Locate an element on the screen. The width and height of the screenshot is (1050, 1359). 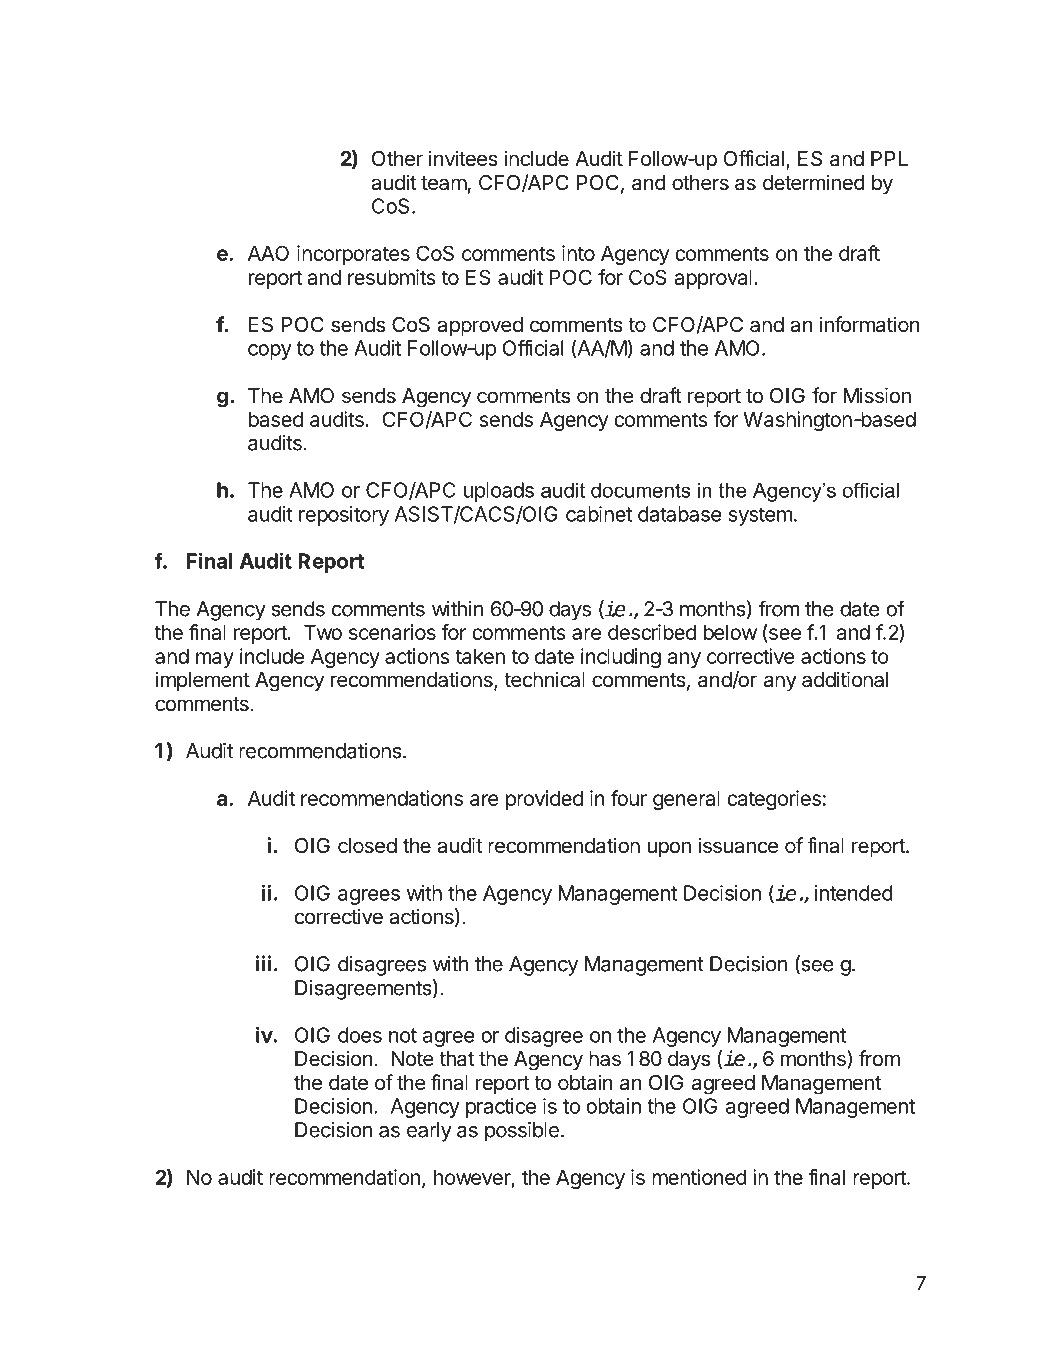
mentioned is located at coordinates (699, 1177).
